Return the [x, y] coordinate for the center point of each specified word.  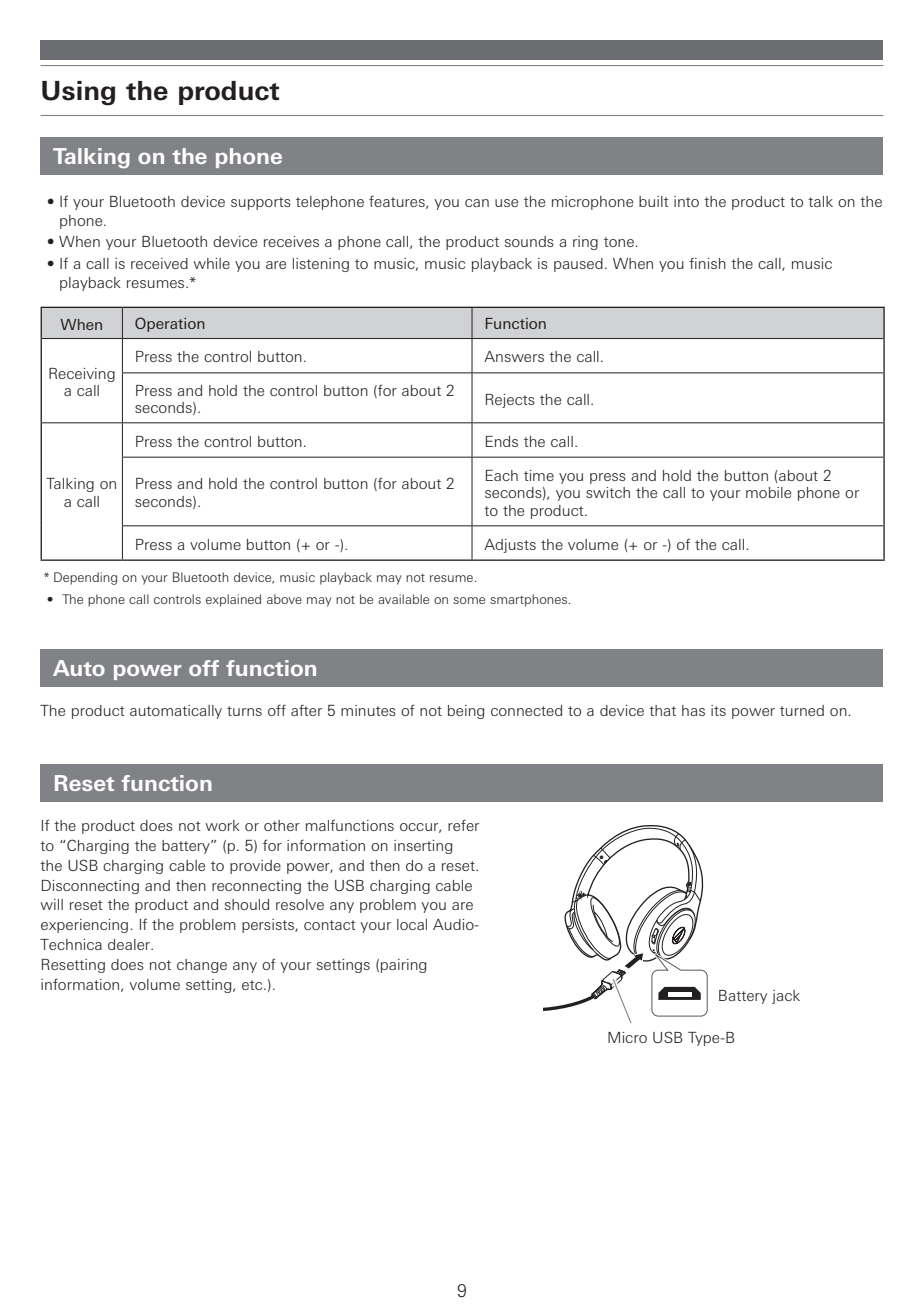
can [477, 203]
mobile [768, 492]
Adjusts [510, 546]
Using [78, 93]
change [202, 966]
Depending [85, 578]
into [686, 201]
